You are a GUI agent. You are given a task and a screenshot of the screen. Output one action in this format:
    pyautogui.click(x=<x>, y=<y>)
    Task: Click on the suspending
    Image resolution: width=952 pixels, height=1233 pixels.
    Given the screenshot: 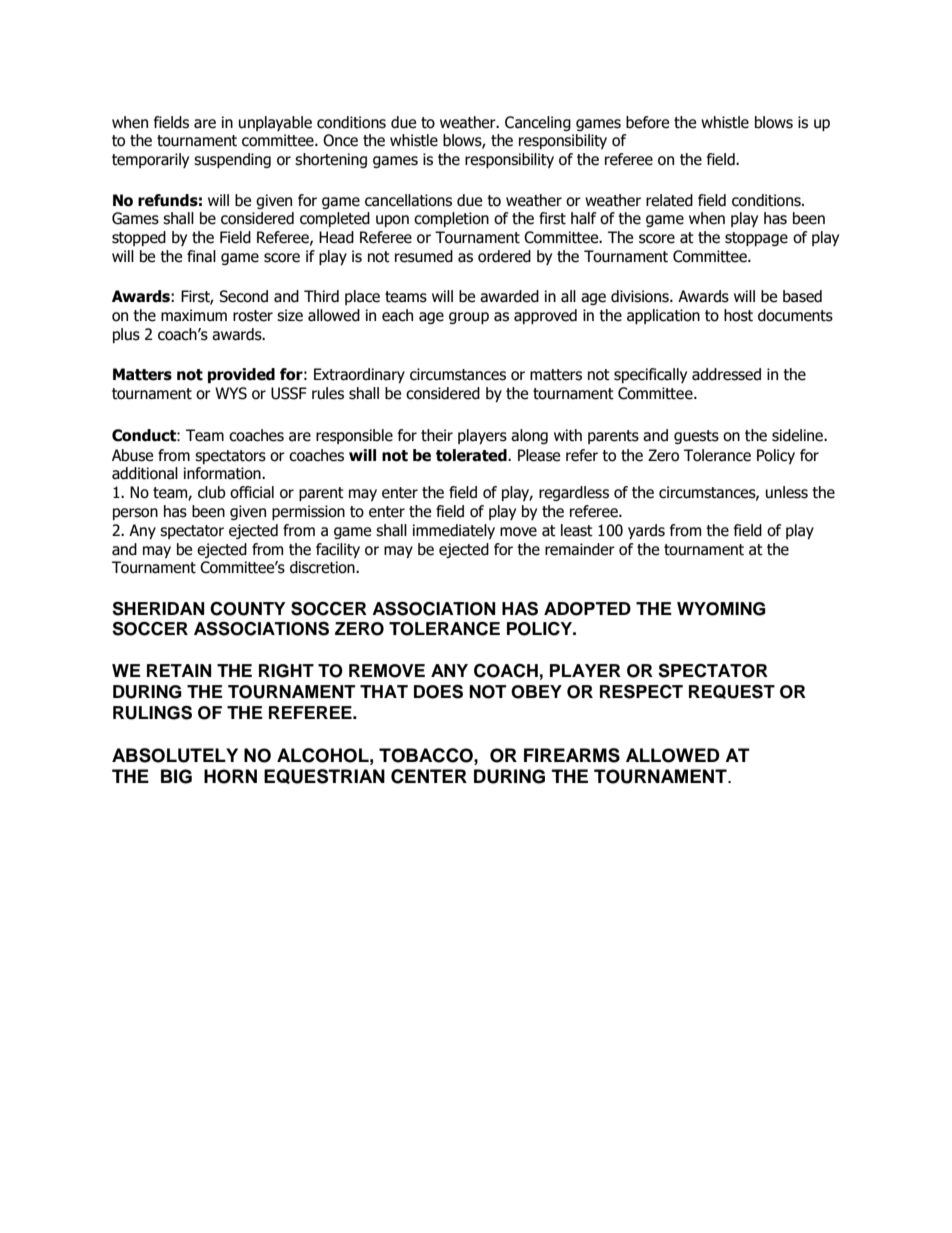 What is the action you would take?
    pyautogui.click(x=232, y=160)
